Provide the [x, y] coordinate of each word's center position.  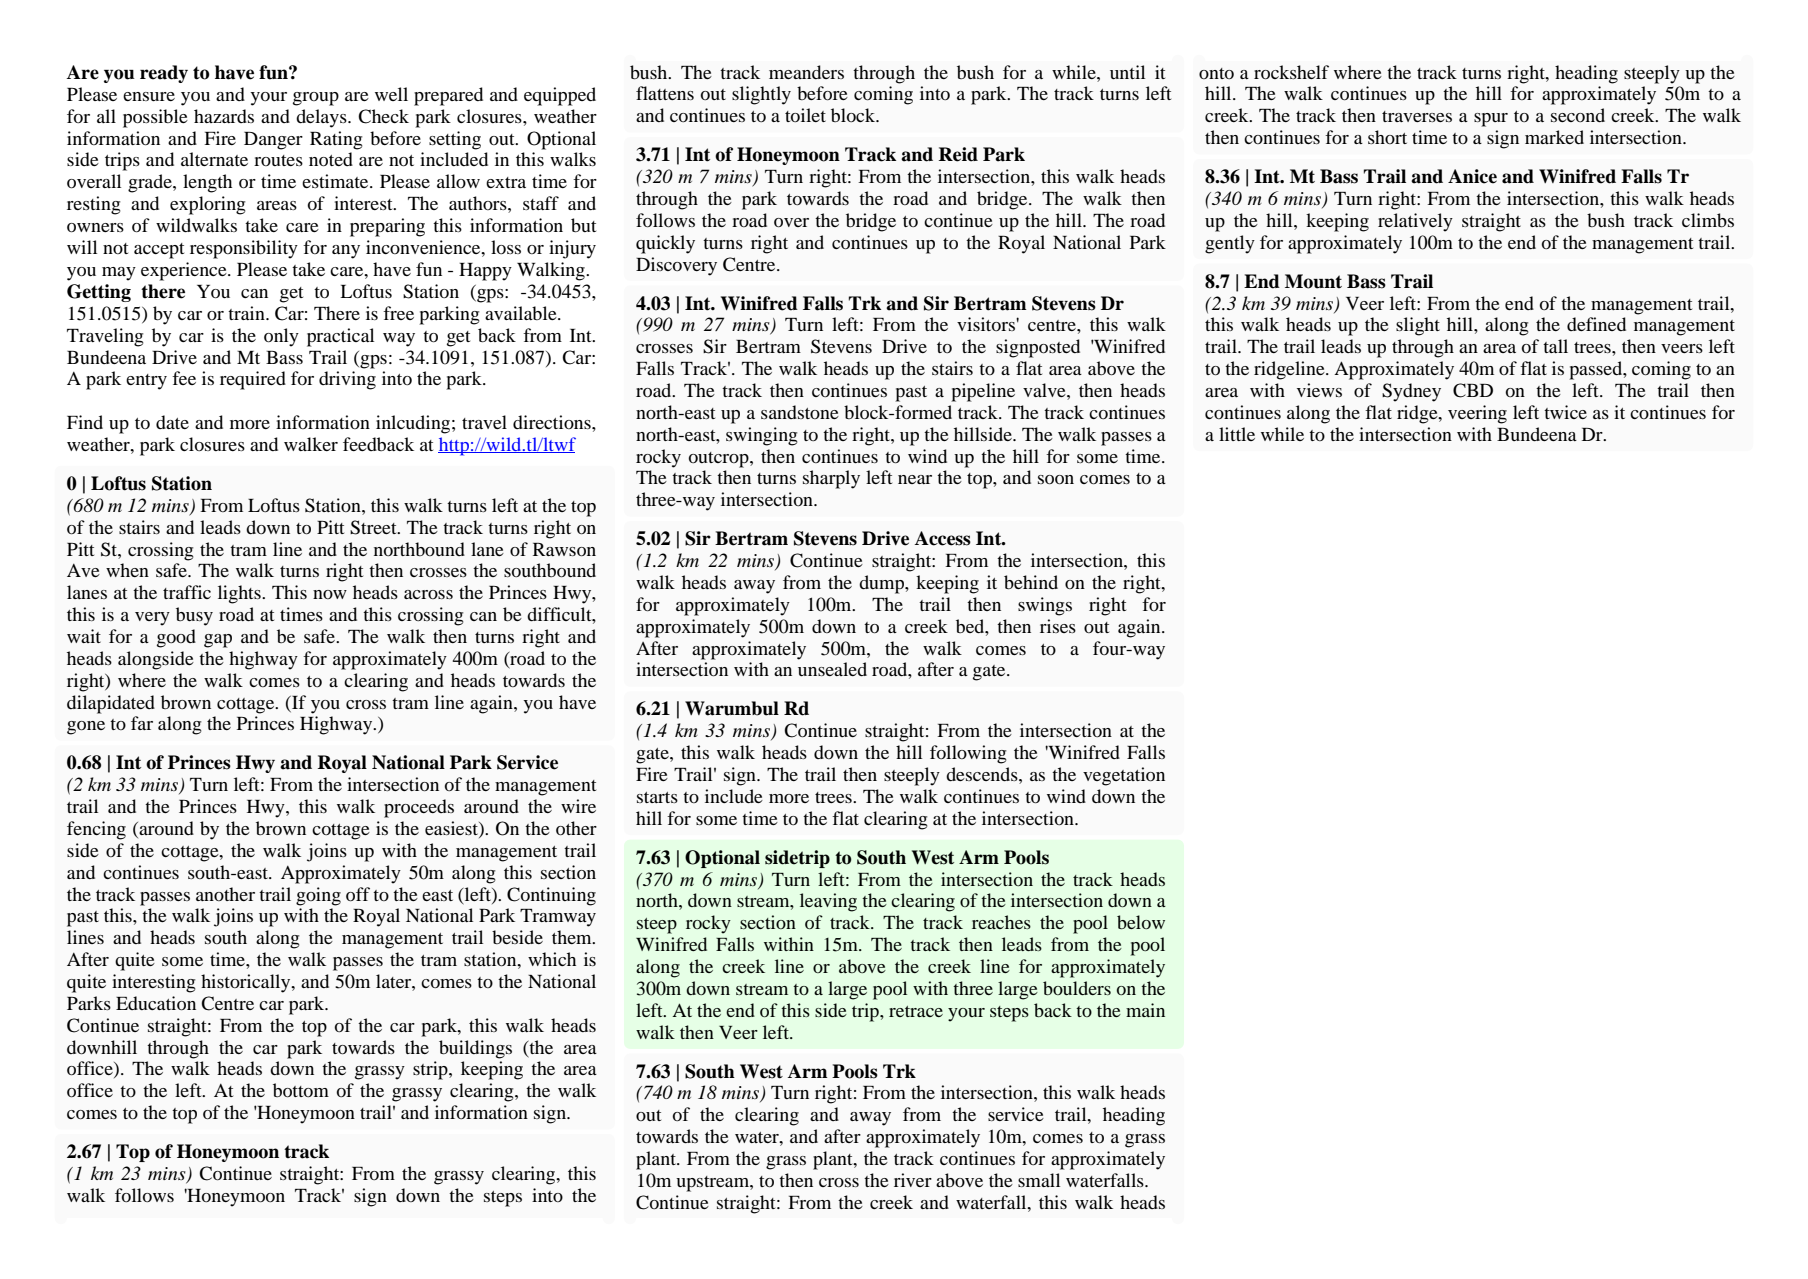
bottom [301, 1090]
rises [1058, 626]
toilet [805, 115]
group [316, 99]
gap [218, 641]
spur [1491, 120]
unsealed [832, 669]
